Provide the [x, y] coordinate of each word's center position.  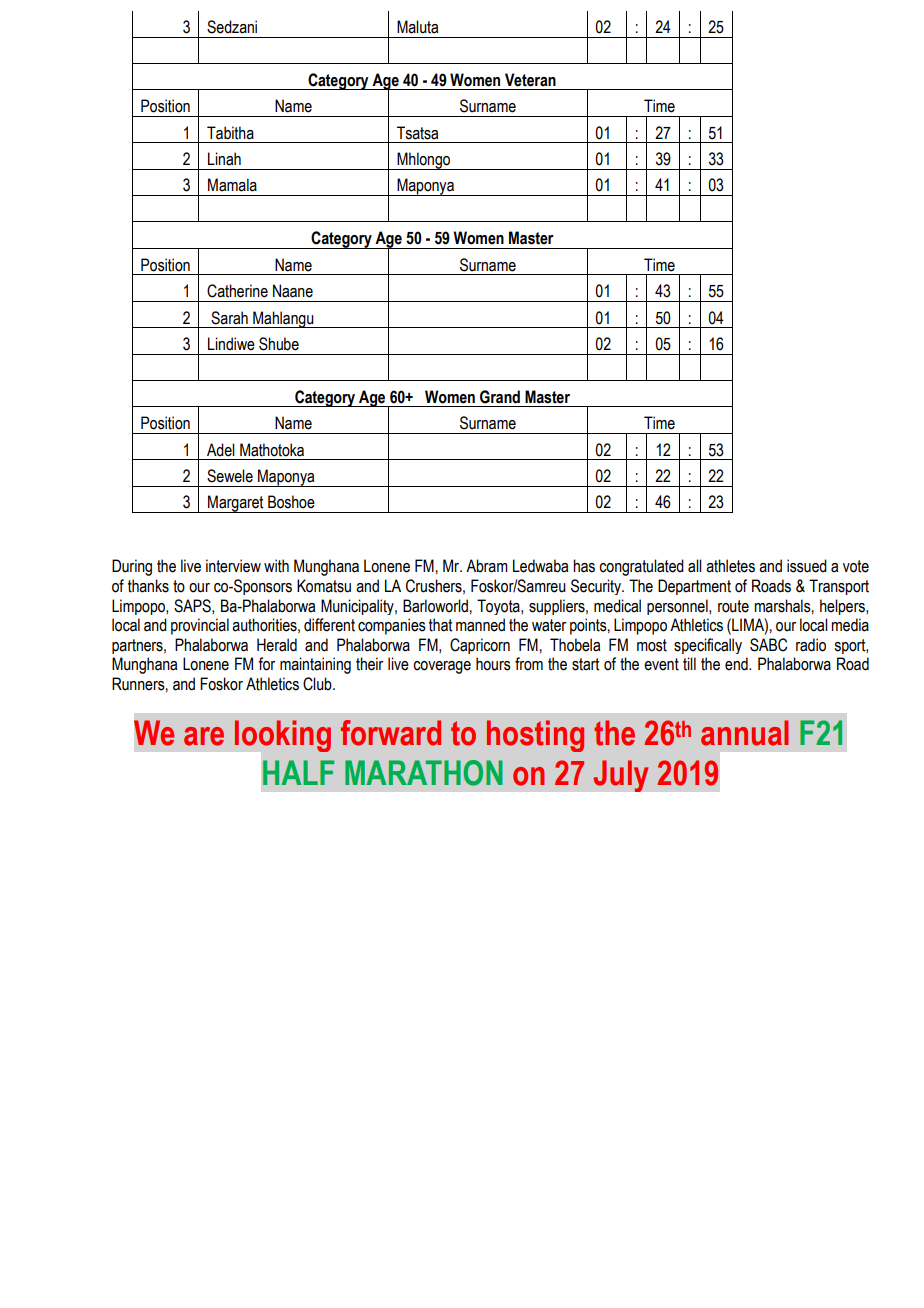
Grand [500, 397]
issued [807, 566]
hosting [535, 736]
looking [283, 736]
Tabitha [230, 133]
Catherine [237, 291]
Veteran [530, 80]
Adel [221, 450]
